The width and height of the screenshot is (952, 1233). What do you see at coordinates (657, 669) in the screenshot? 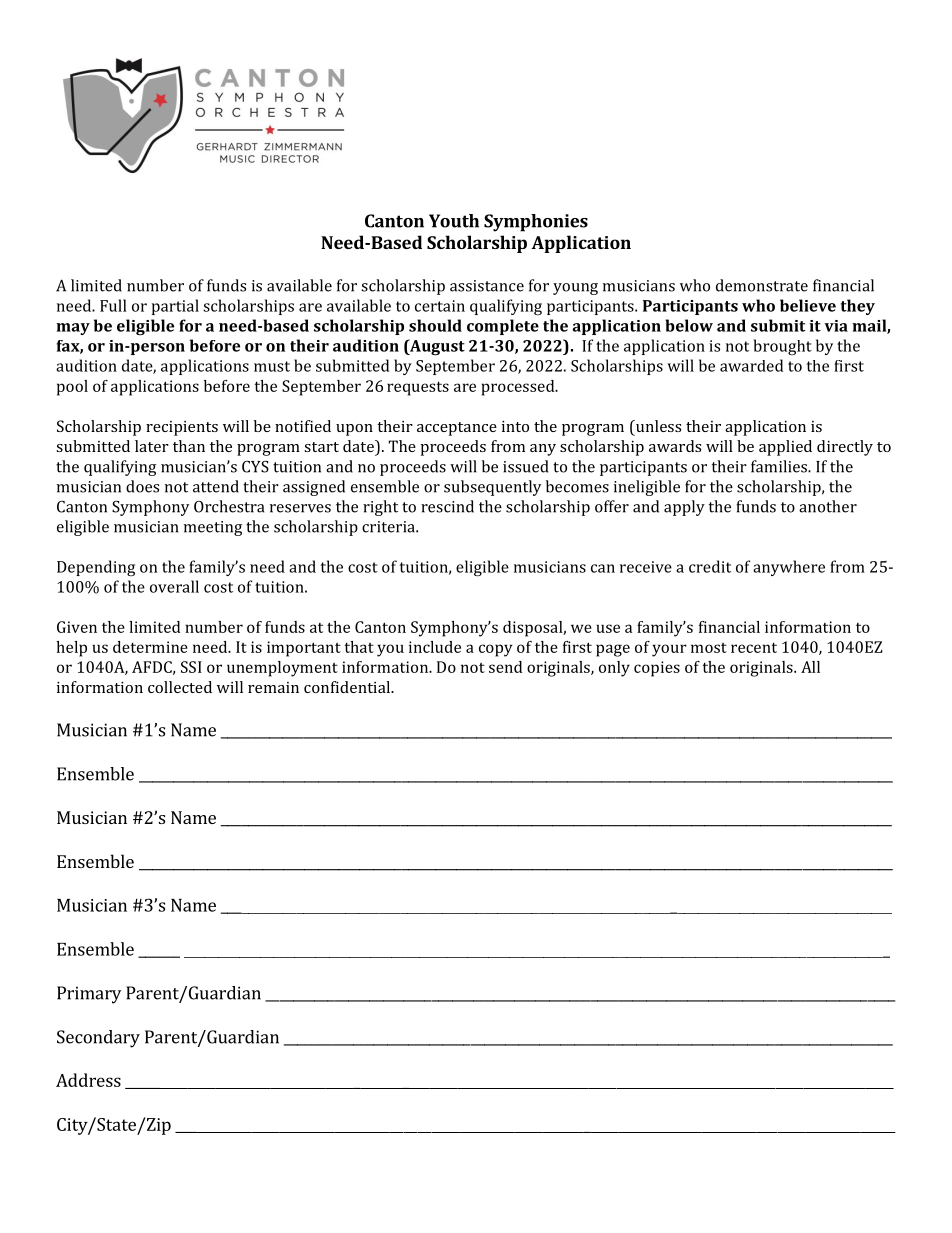
I see `copies` at bounding box center [657, 669].
